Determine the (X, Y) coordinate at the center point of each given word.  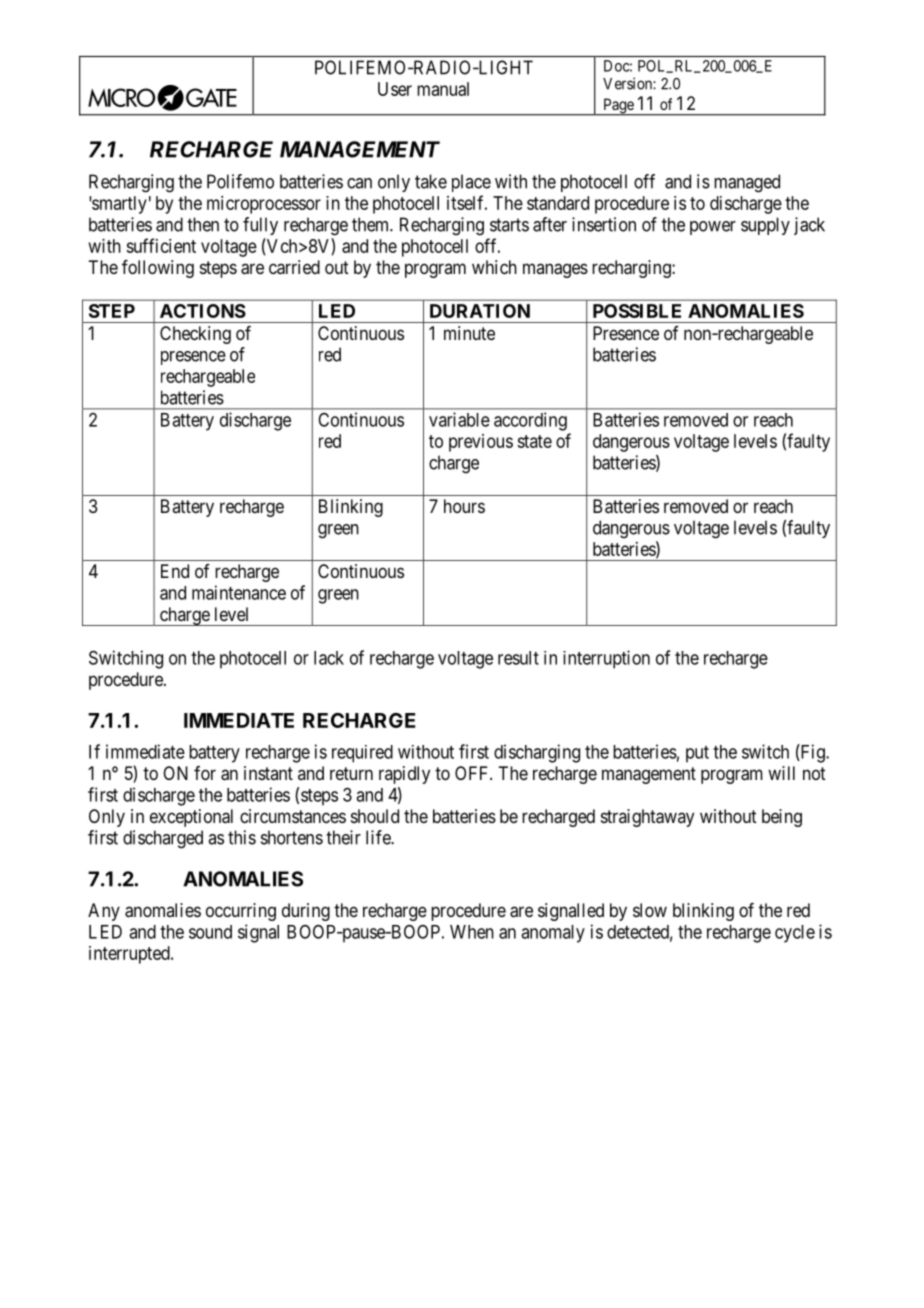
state (534, 441)
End (175, 571)
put (697, 754)
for (205, 773)
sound (210, 932)
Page (618, 107)
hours (464, 506)
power (713, 228)
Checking (195, 335)
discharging (537, 753)
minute (469, 333)
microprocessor (264, 205)
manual (443, 89)
